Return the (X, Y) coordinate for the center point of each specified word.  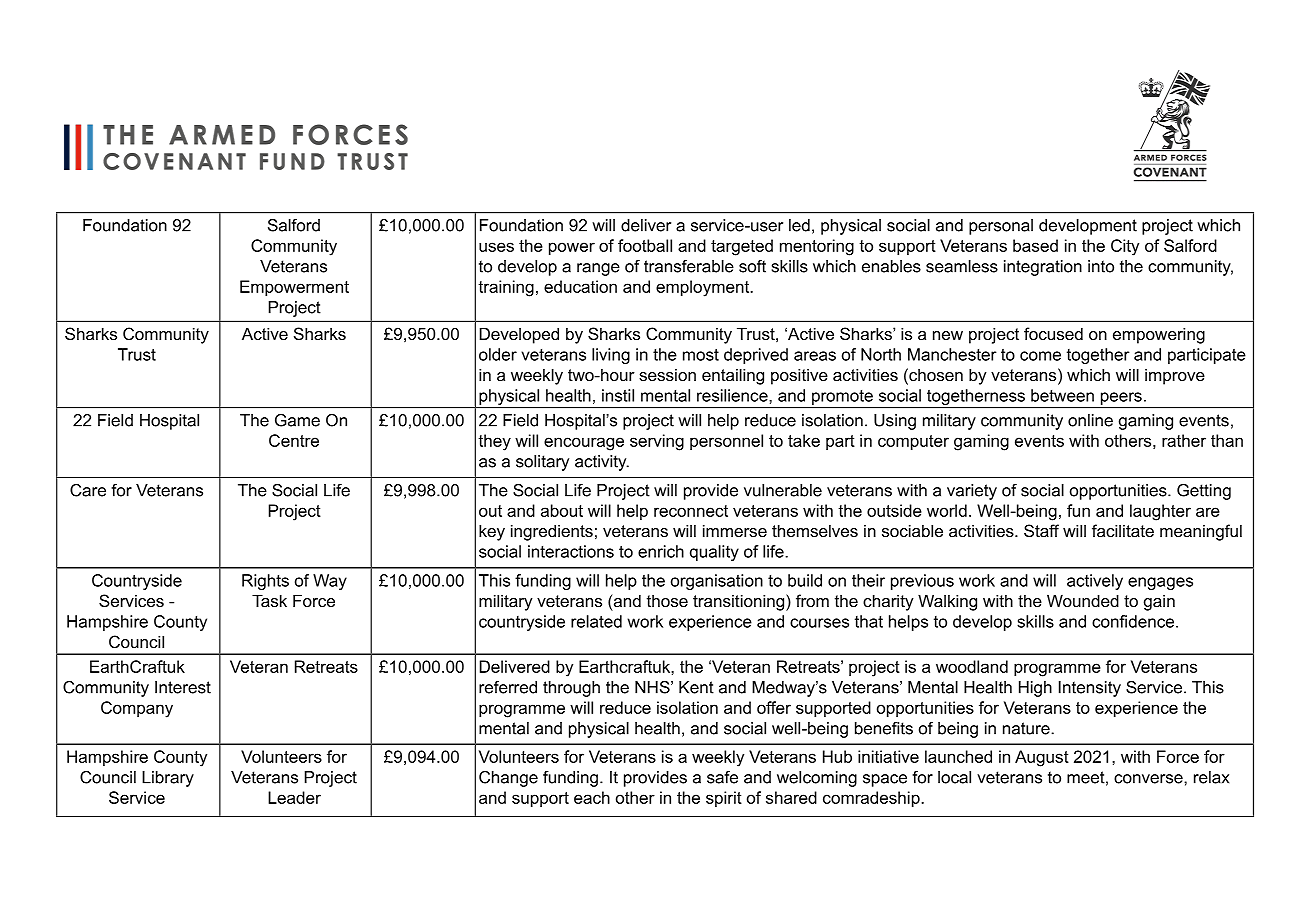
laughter (1160, 512)
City (1125, 247)
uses (496, 247)
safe (722, 777)
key (492, 532)
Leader (294, 797)
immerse (735, 530)
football (645, 245)
